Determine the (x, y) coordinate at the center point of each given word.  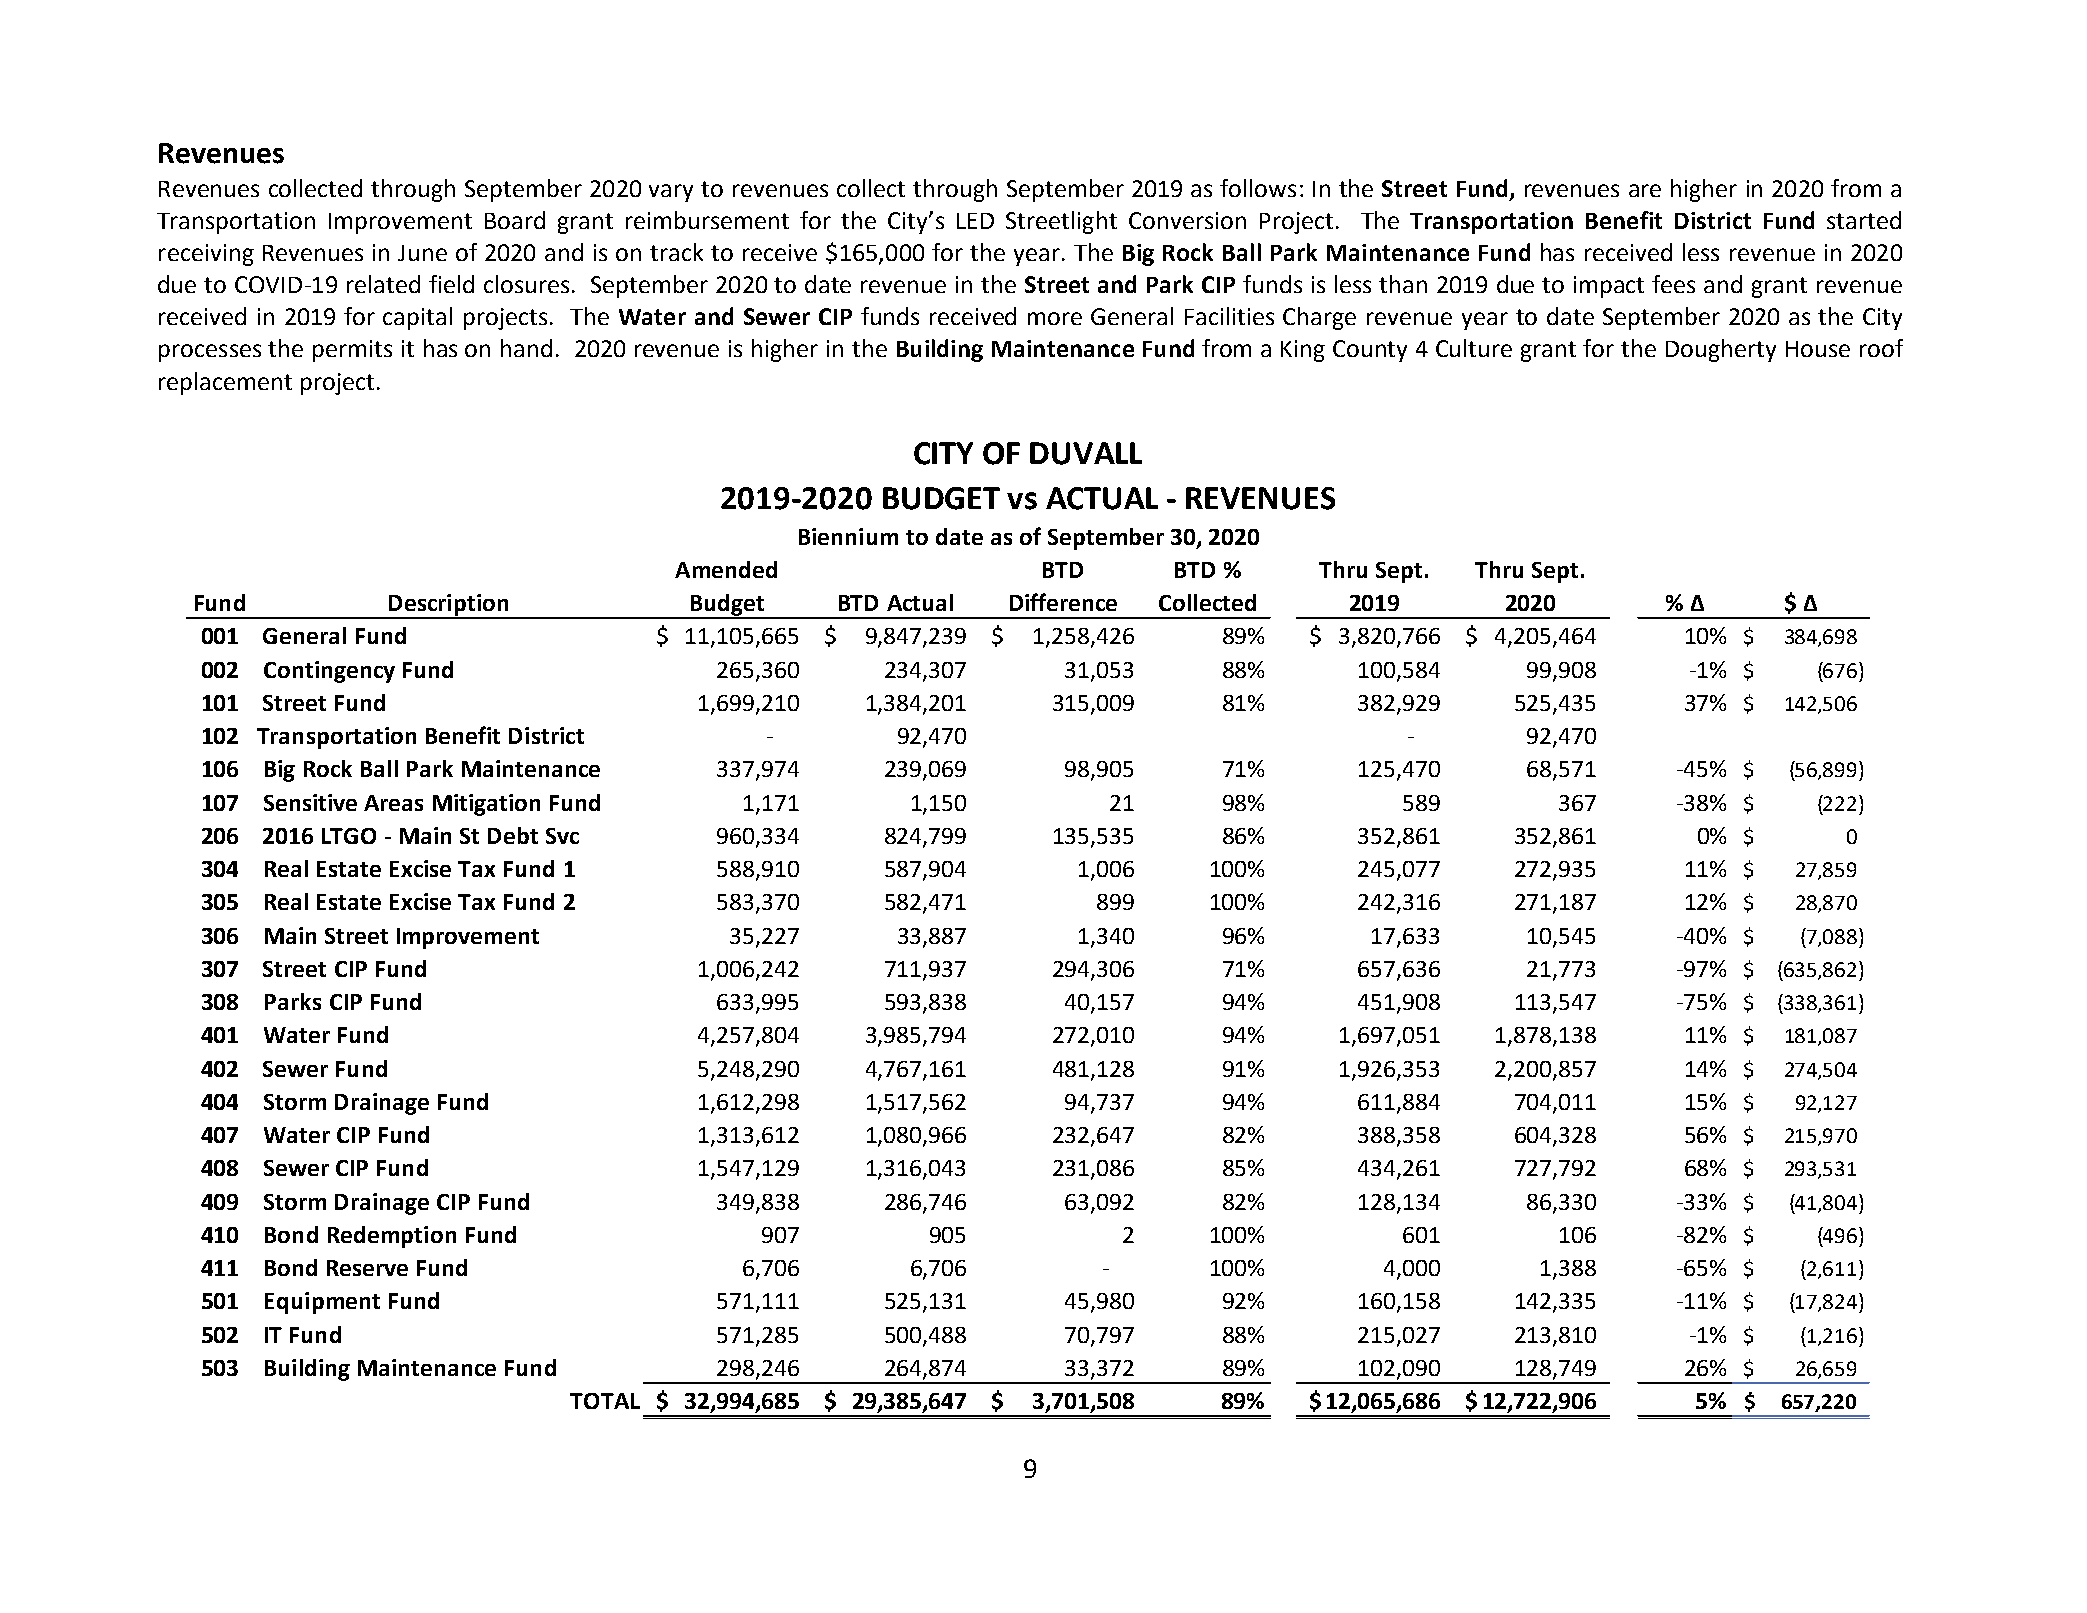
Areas (393, 803)
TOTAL (605, 1401)
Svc (562, 836)
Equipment (322, 1303)
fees (1673, 284)
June (422, 253)
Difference (1063, 602)
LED (975, 221)
